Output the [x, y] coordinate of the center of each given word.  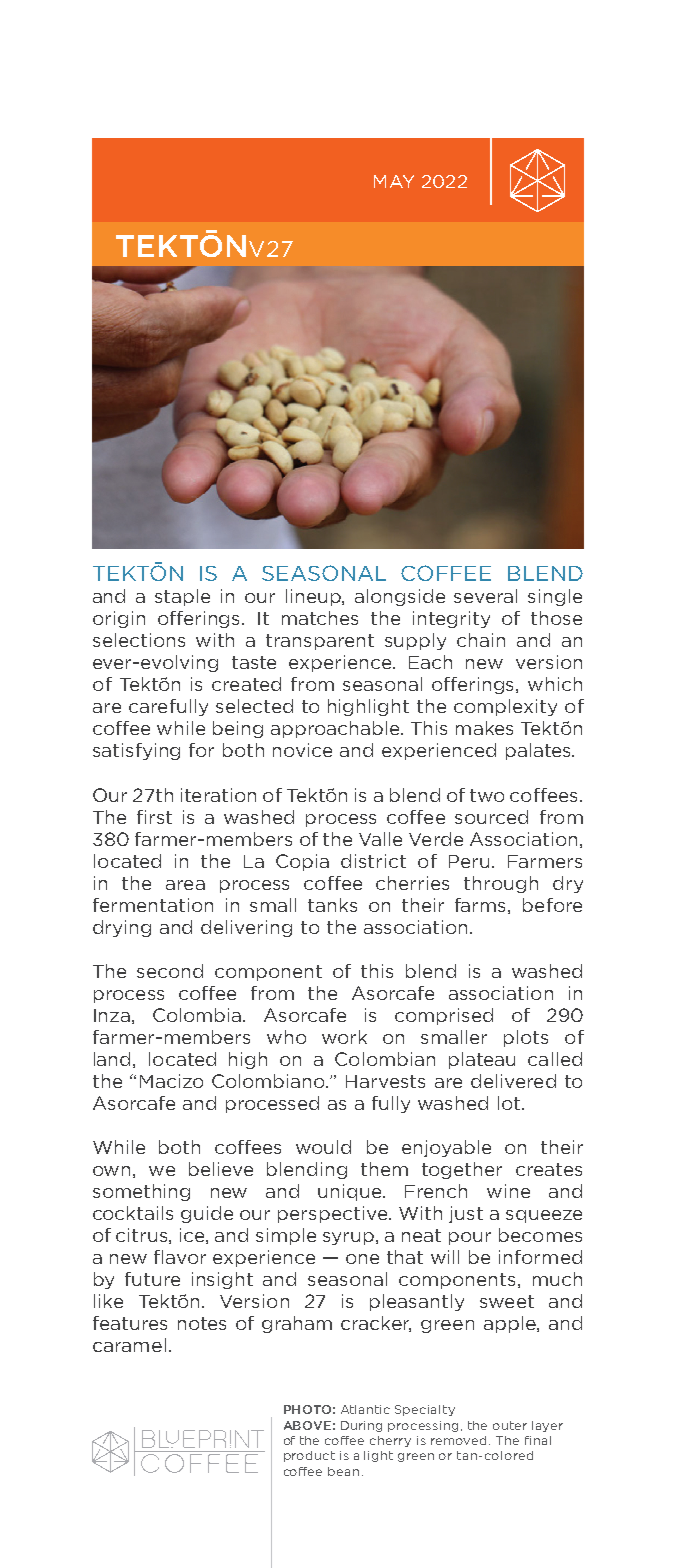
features [130, 1323]
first [154, 817]
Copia [302, 862]
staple [182, 597]
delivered [513, 1081]
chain [481, 640]
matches [320, 618]
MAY [394, 181]
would [323, 1147]
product [309, 1456]
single [555, 597]
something [141, 1192]
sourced [491, 817]
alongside [400, 597]
